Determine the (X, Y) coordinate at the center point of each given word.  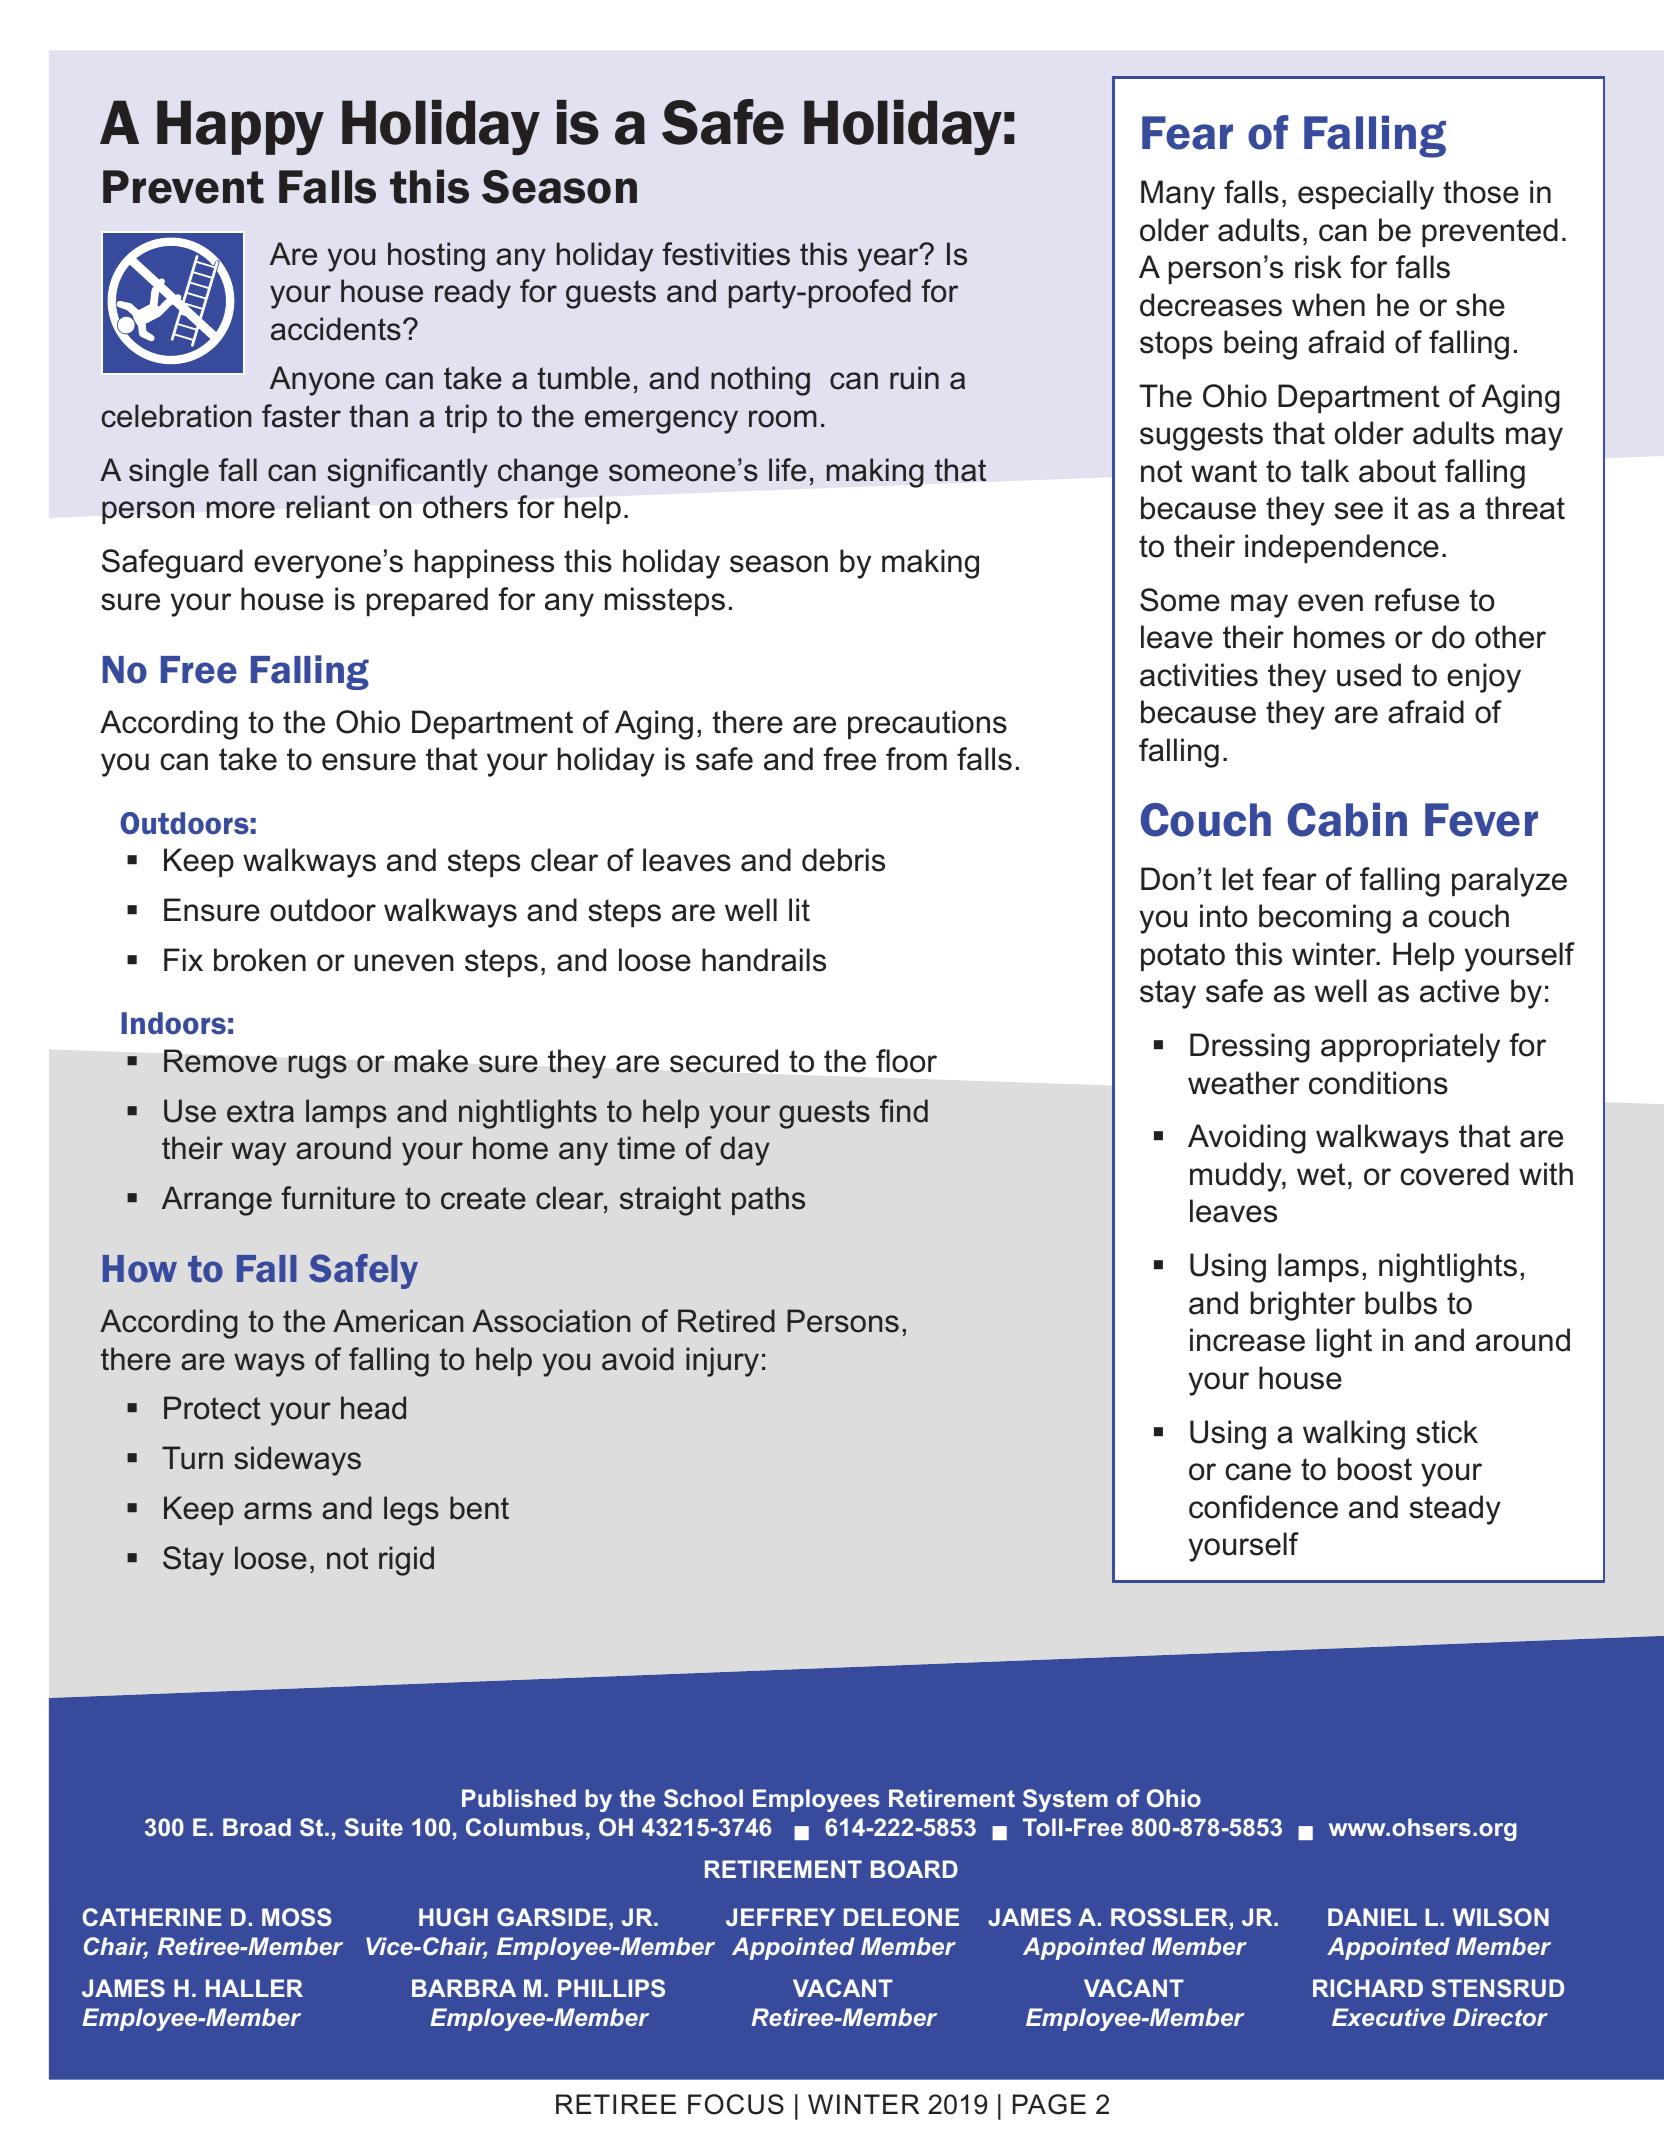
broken (260, 960)
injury (722, 1362)
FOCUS (736, 2104)
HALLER (254, 1988)
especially (1366, 195)
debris (843, 860)
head (373, 1408)
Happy (240, 127)
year (889, 259)
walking (1354, 1435)
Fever (1481, 820)
